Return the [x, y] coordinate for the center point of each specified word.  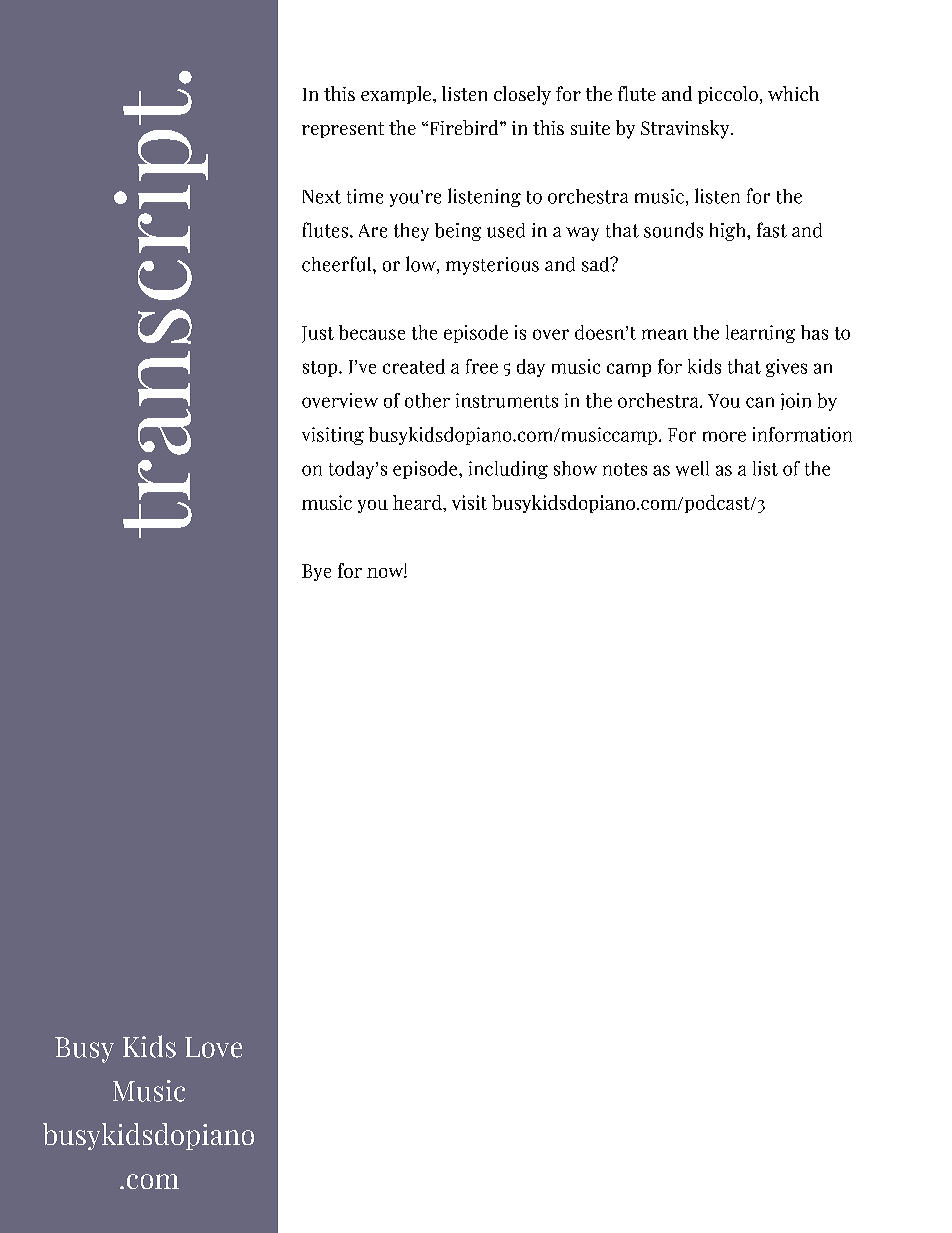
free [482, 366]
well [692, 468]
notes [625, 469]
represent [343, 130]
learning [760, 334]
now [386, 573]
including [508, 470]
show [575, 468]
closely [522, 95]
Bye [316, 572]
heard [418, 502]
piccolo [728, 95]
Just [318, 334]
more [724, 436]
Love [213, 1047]
